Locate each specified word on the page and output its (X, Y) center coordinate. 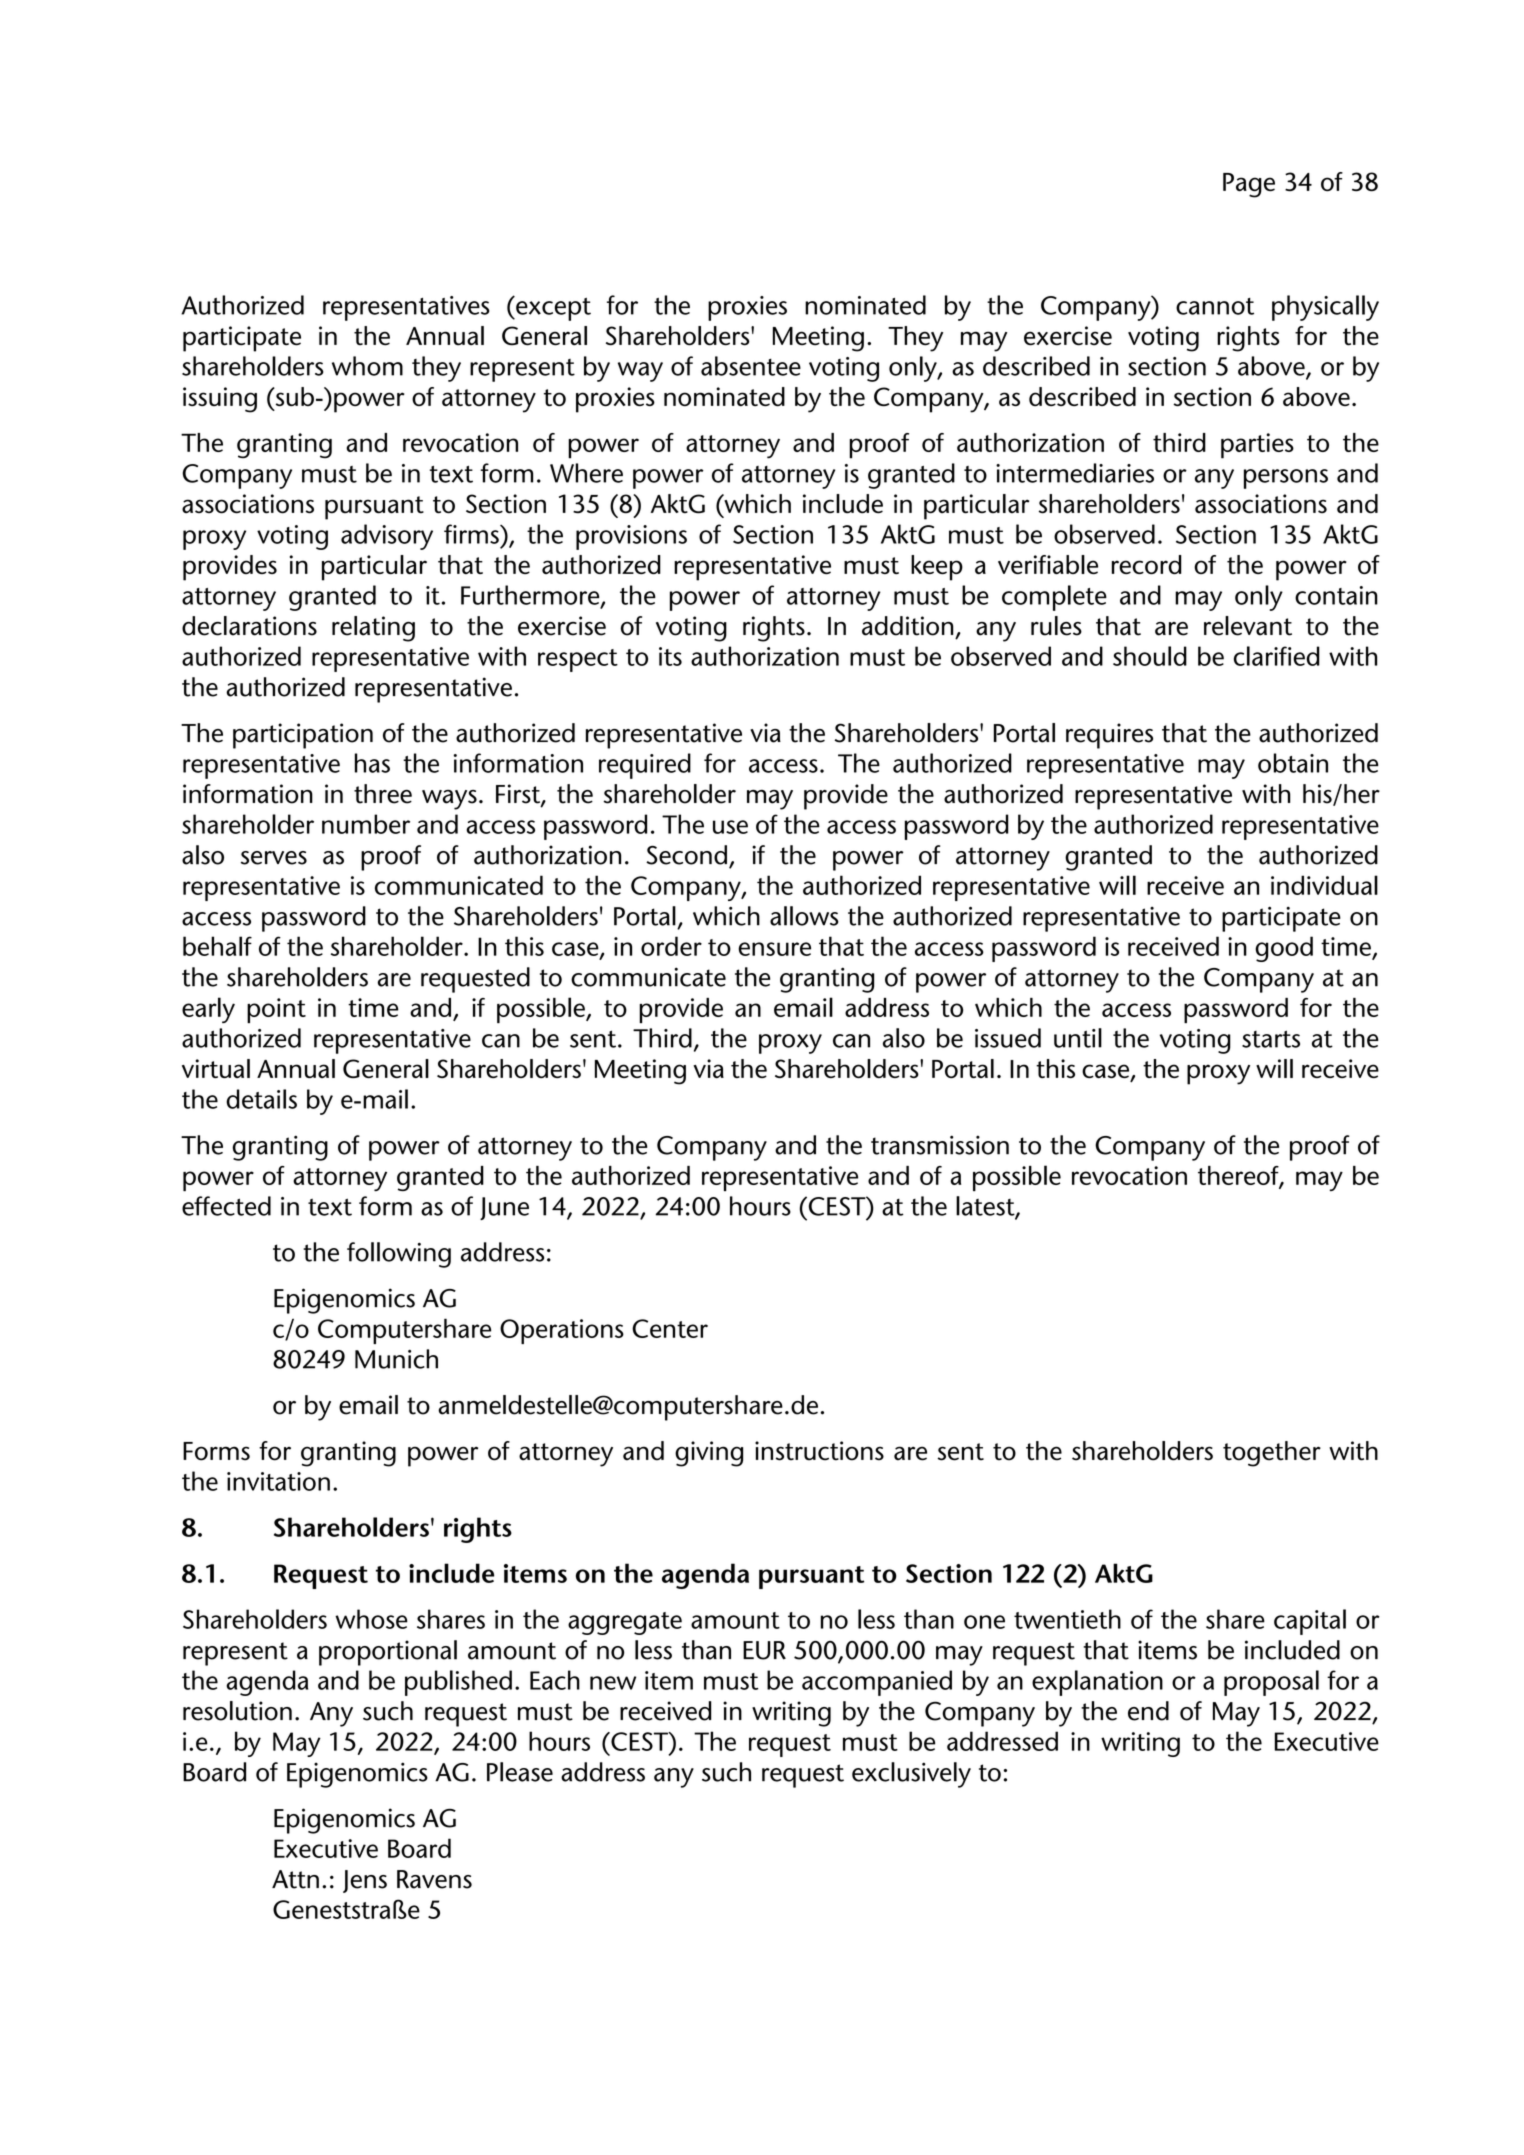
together (1272, 1454)
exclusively (911, 1775)
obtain (1293, 763)
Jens (365, 1881)
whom (367, 366)
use (730, 827)
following (399, 1255)
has (372, 763)
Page (1249, 185)
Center (670, 1328)
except (552, 308)
